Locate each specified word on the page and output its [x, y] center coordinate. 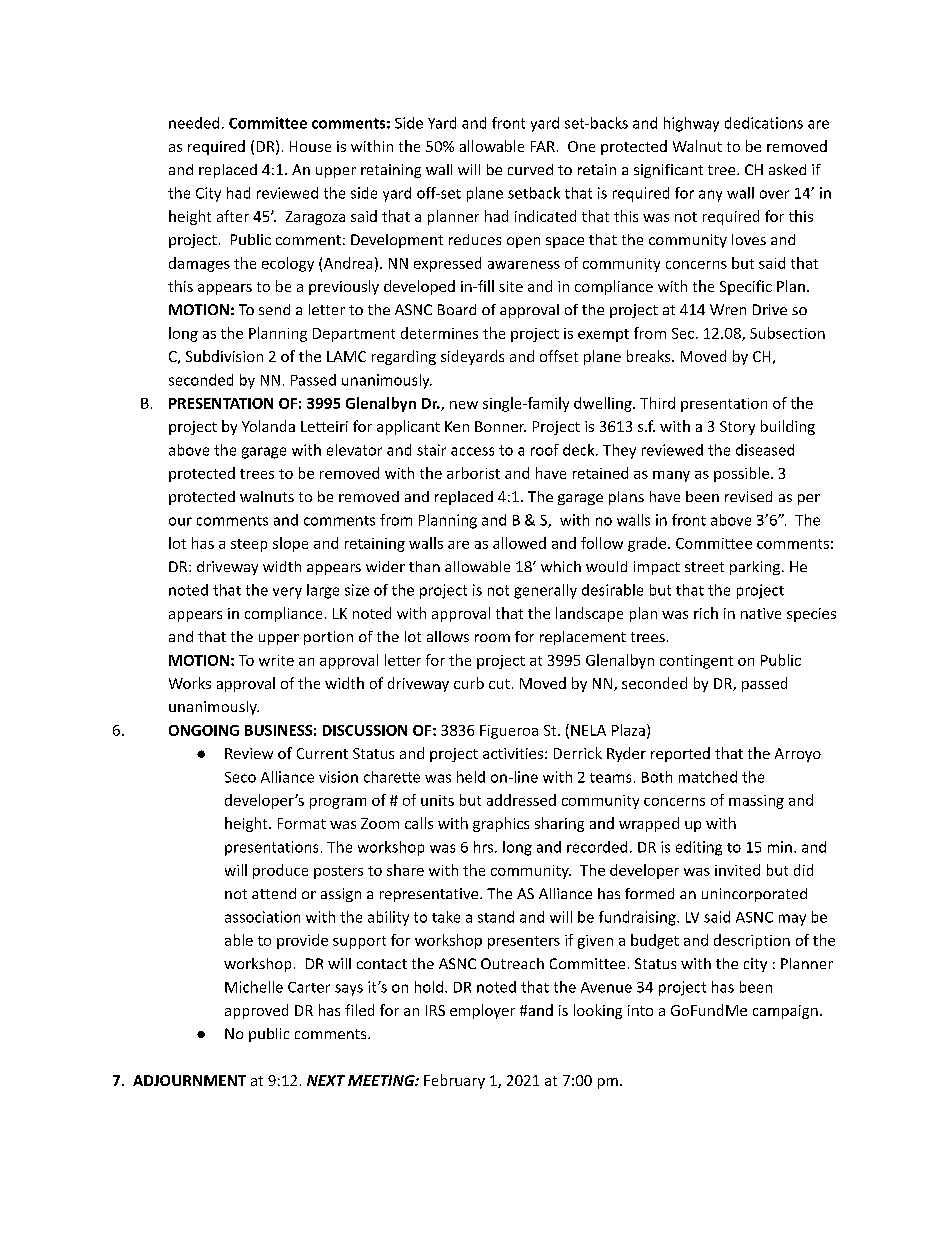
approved [256, 1011]
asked [787, 169]
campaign [785, 1012]
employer [482, 1011]
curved [530, 169]
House [310, 146]
